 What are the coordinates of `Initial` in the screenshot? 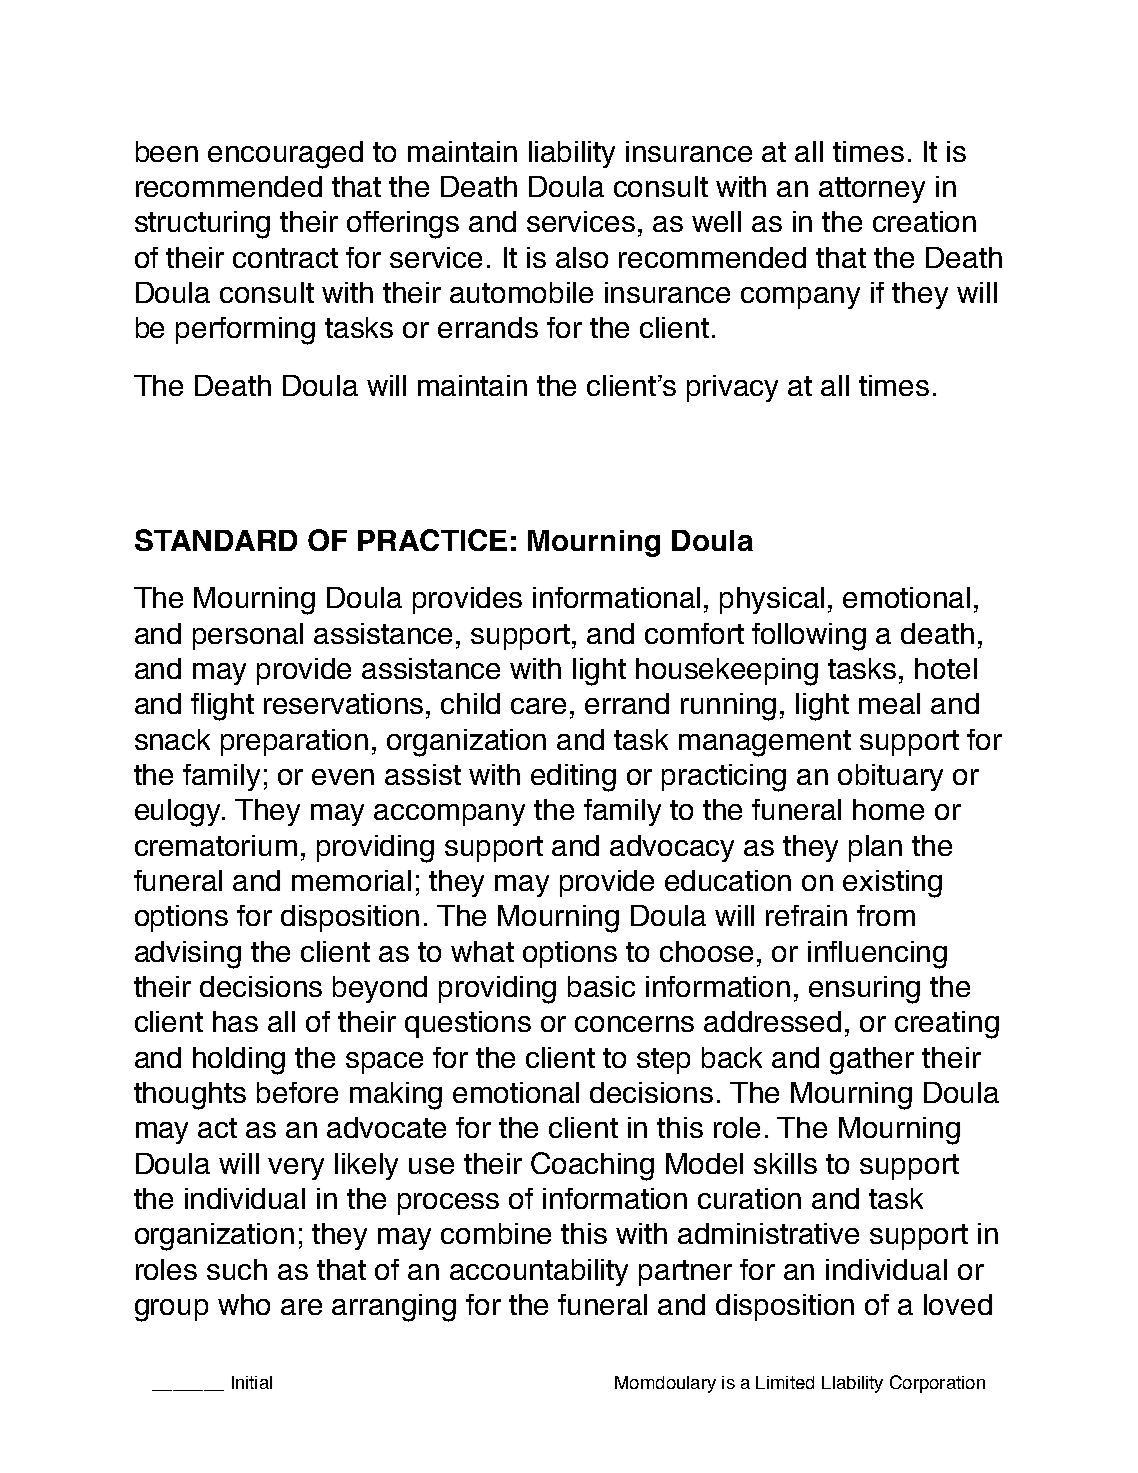 It's located at (252, 1382).
